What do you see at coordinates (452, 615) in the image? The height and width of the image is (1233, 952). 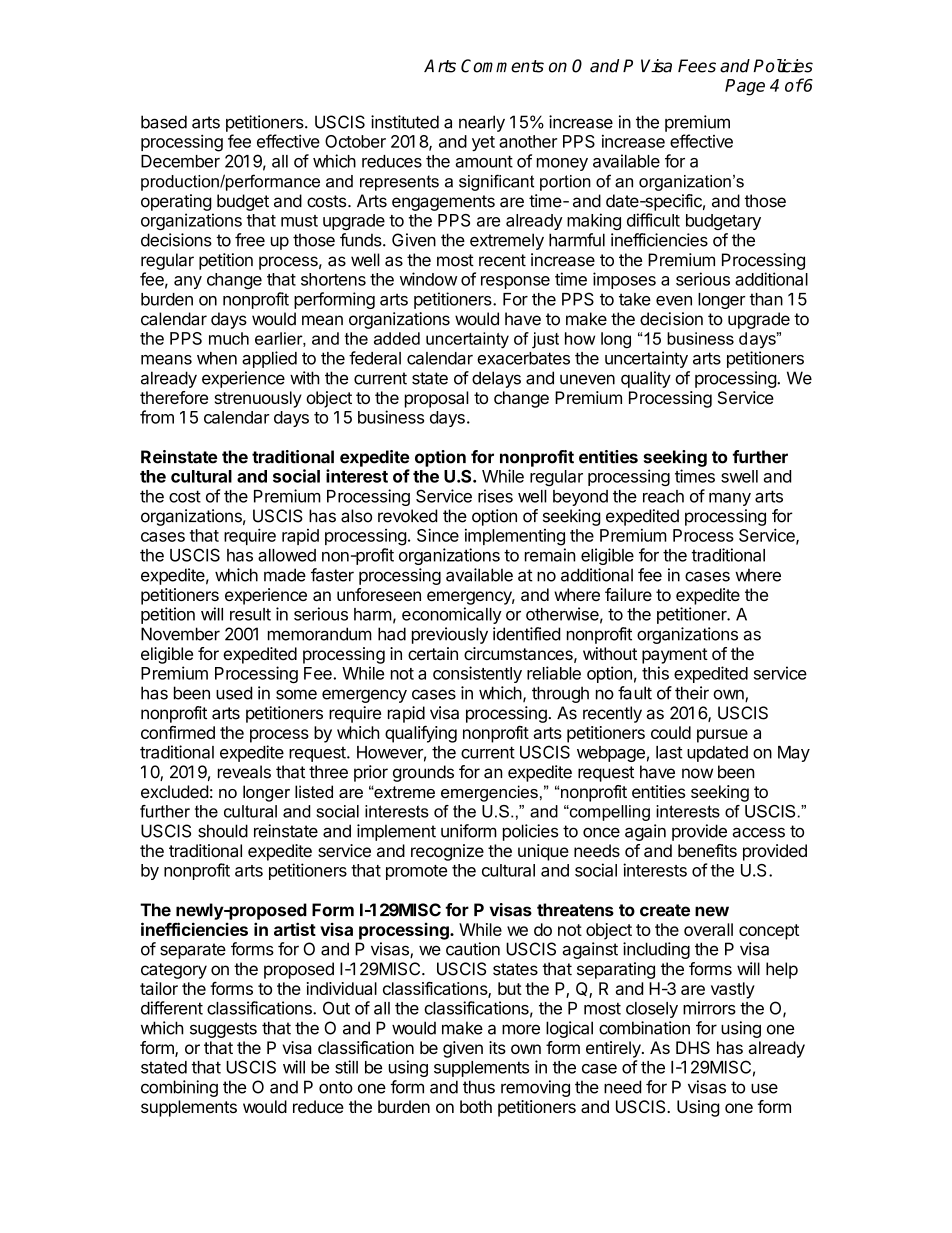 I see `economically` at bounding box center [452, 615].
